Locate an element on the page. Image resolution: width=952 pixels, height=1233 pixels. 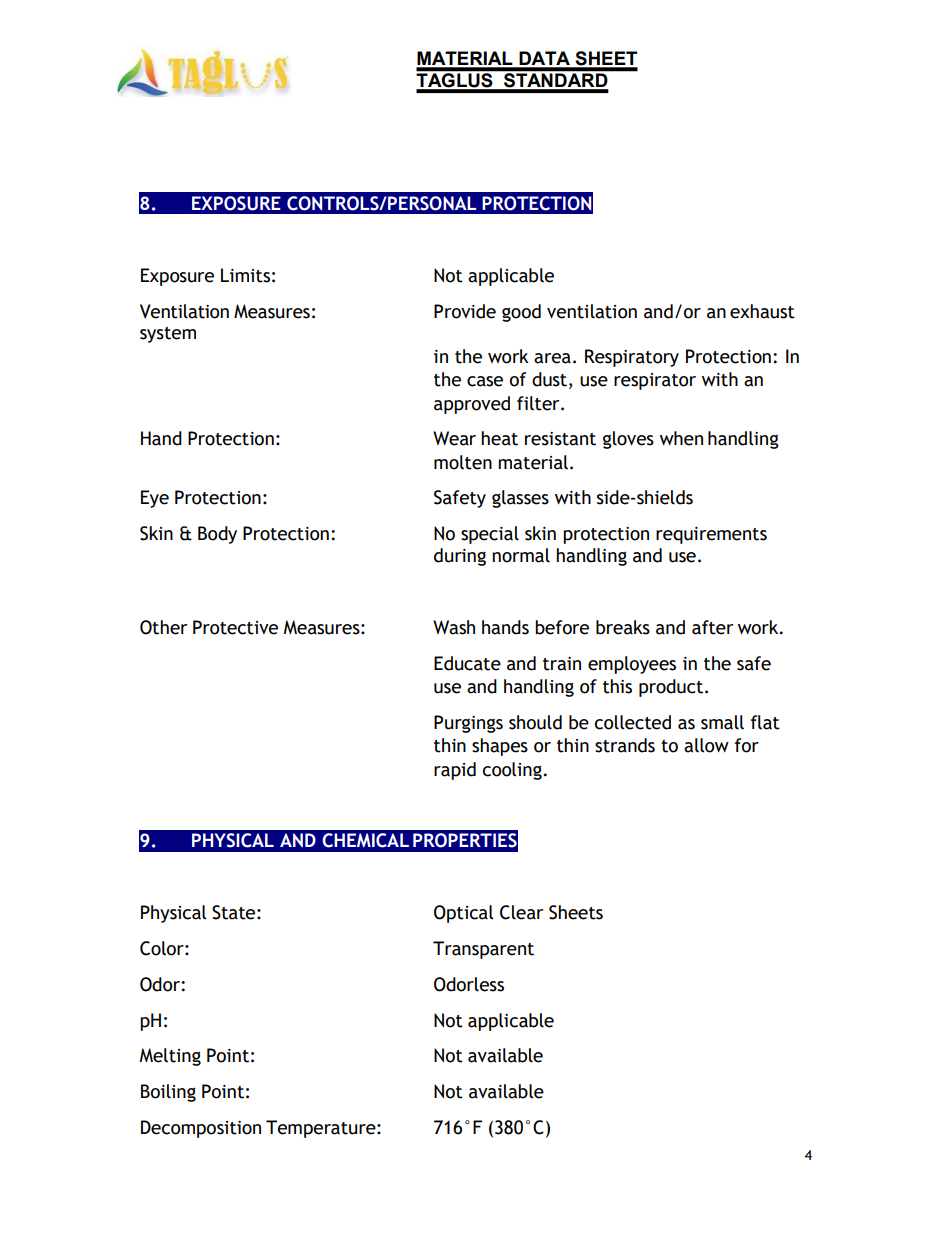
Decomposition is located at coordinates (201, 1129).
